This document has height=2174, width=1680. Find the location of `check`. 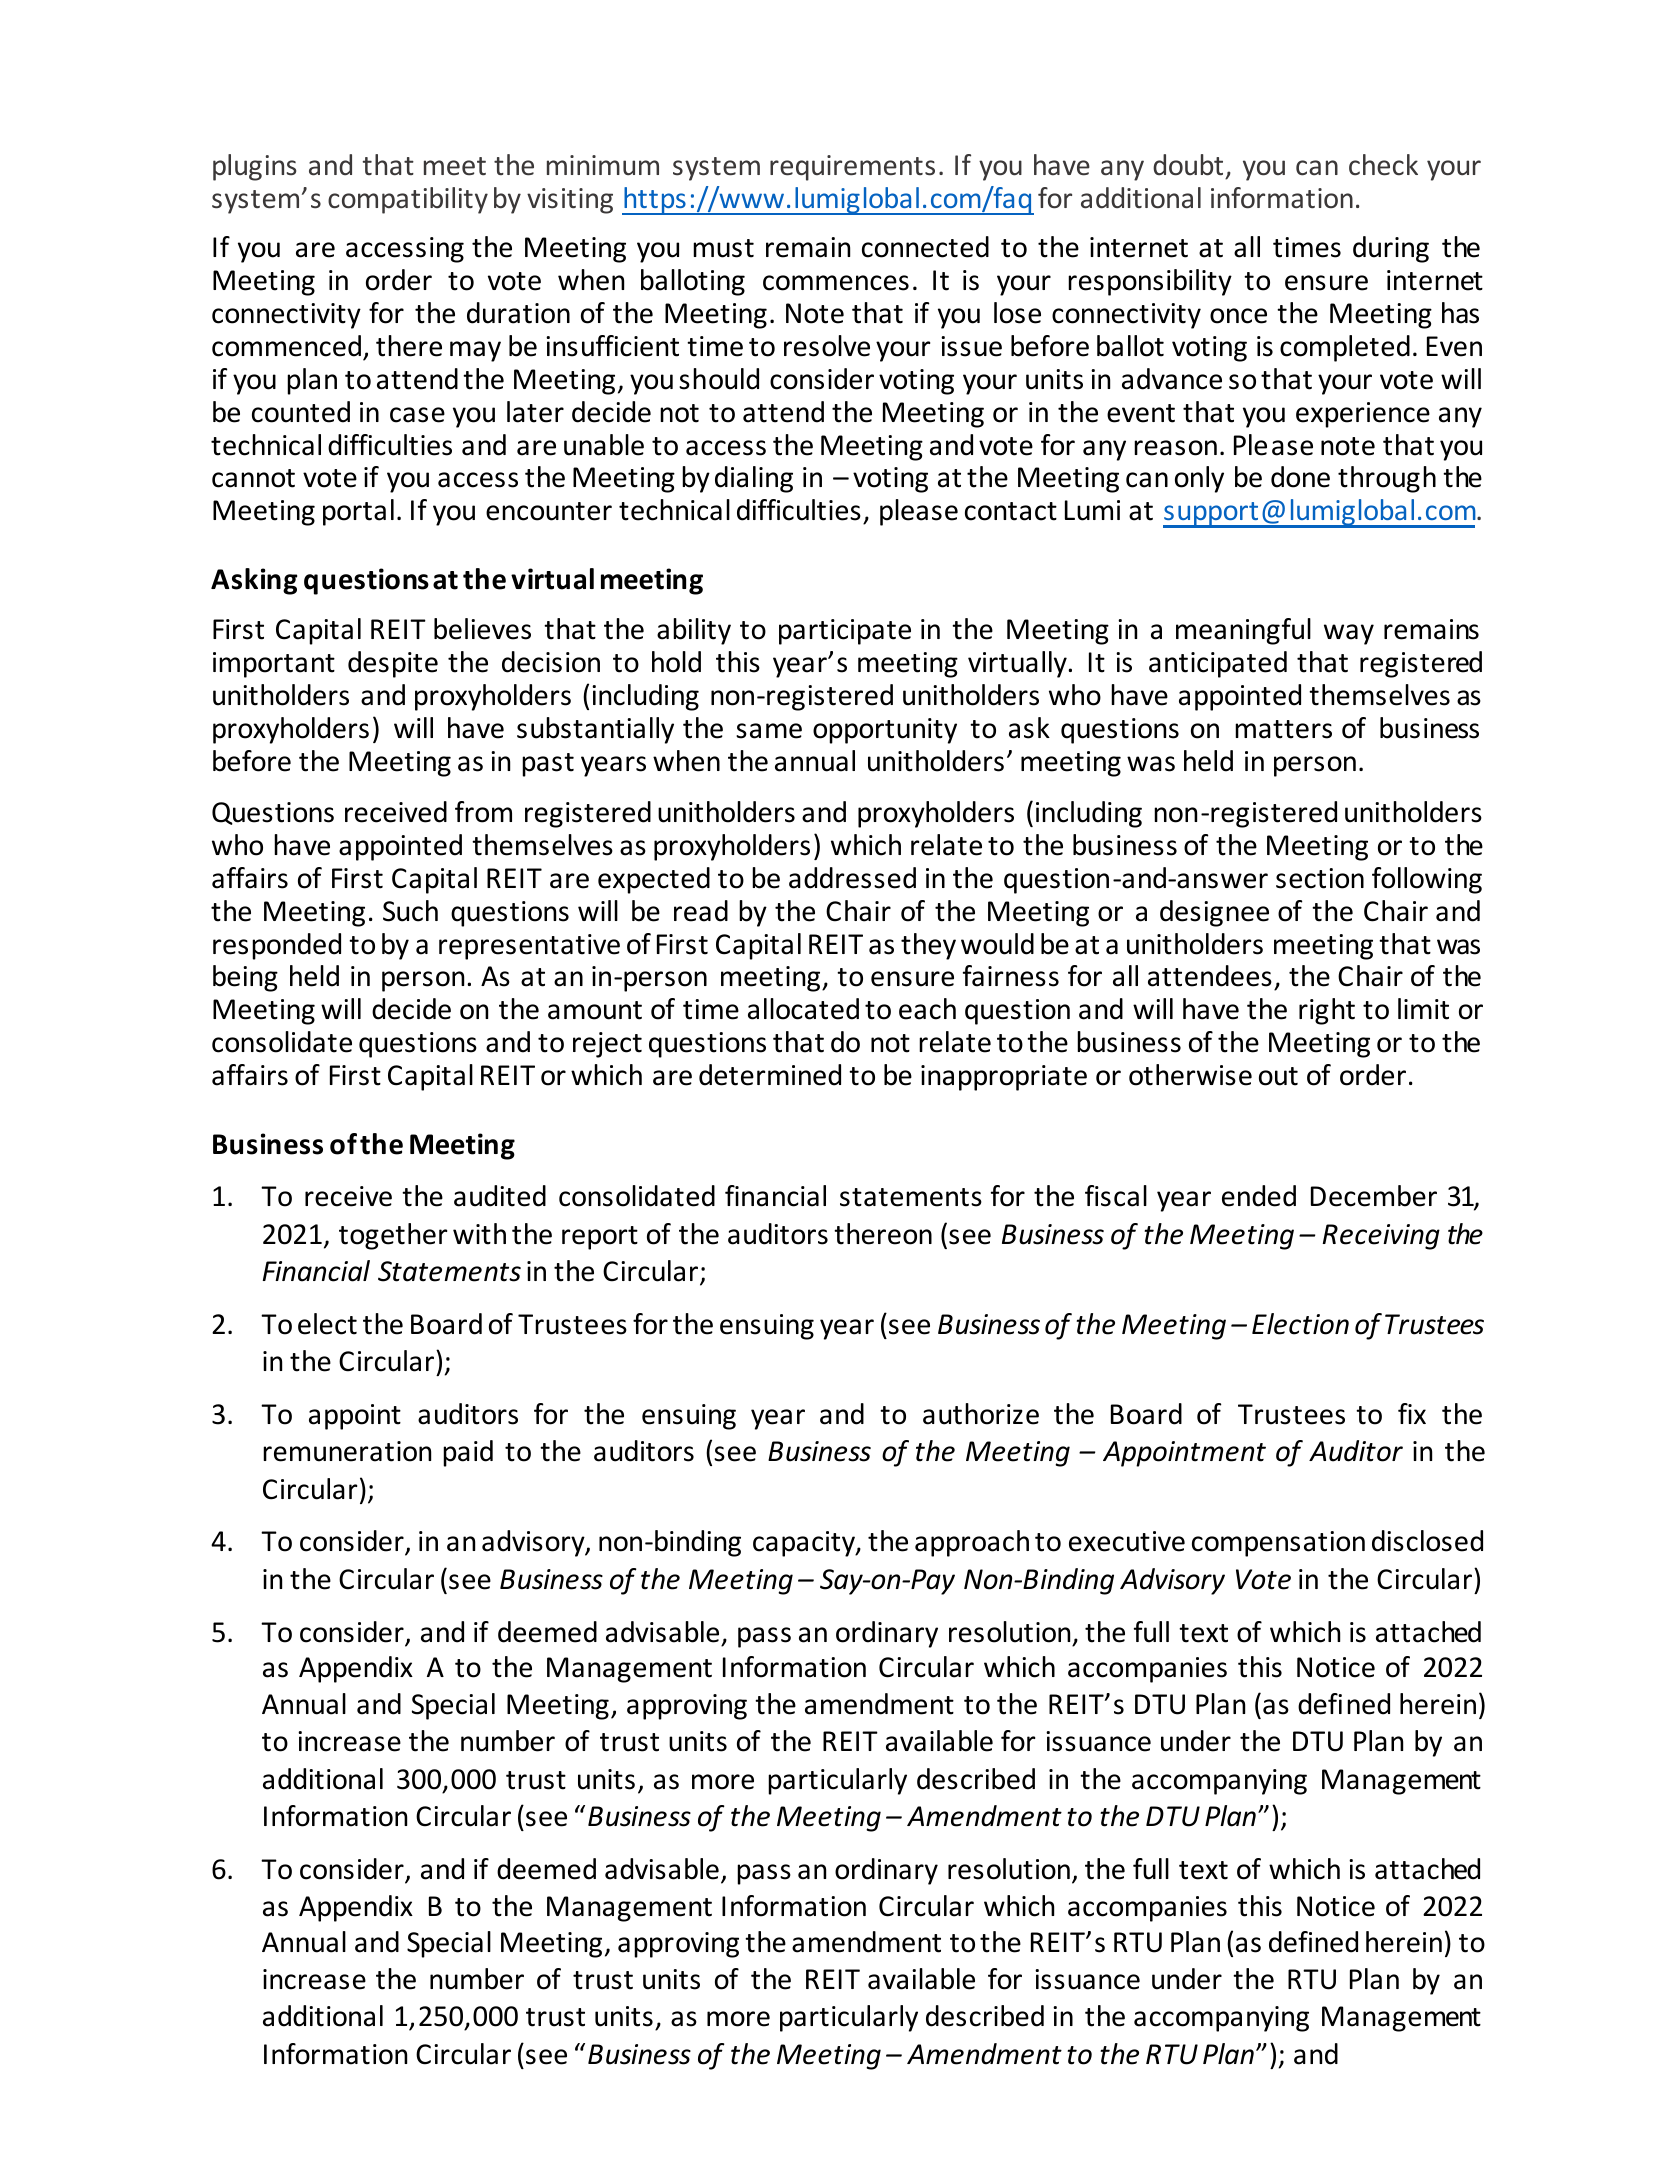

check is located at coordinates (1383, 165).
